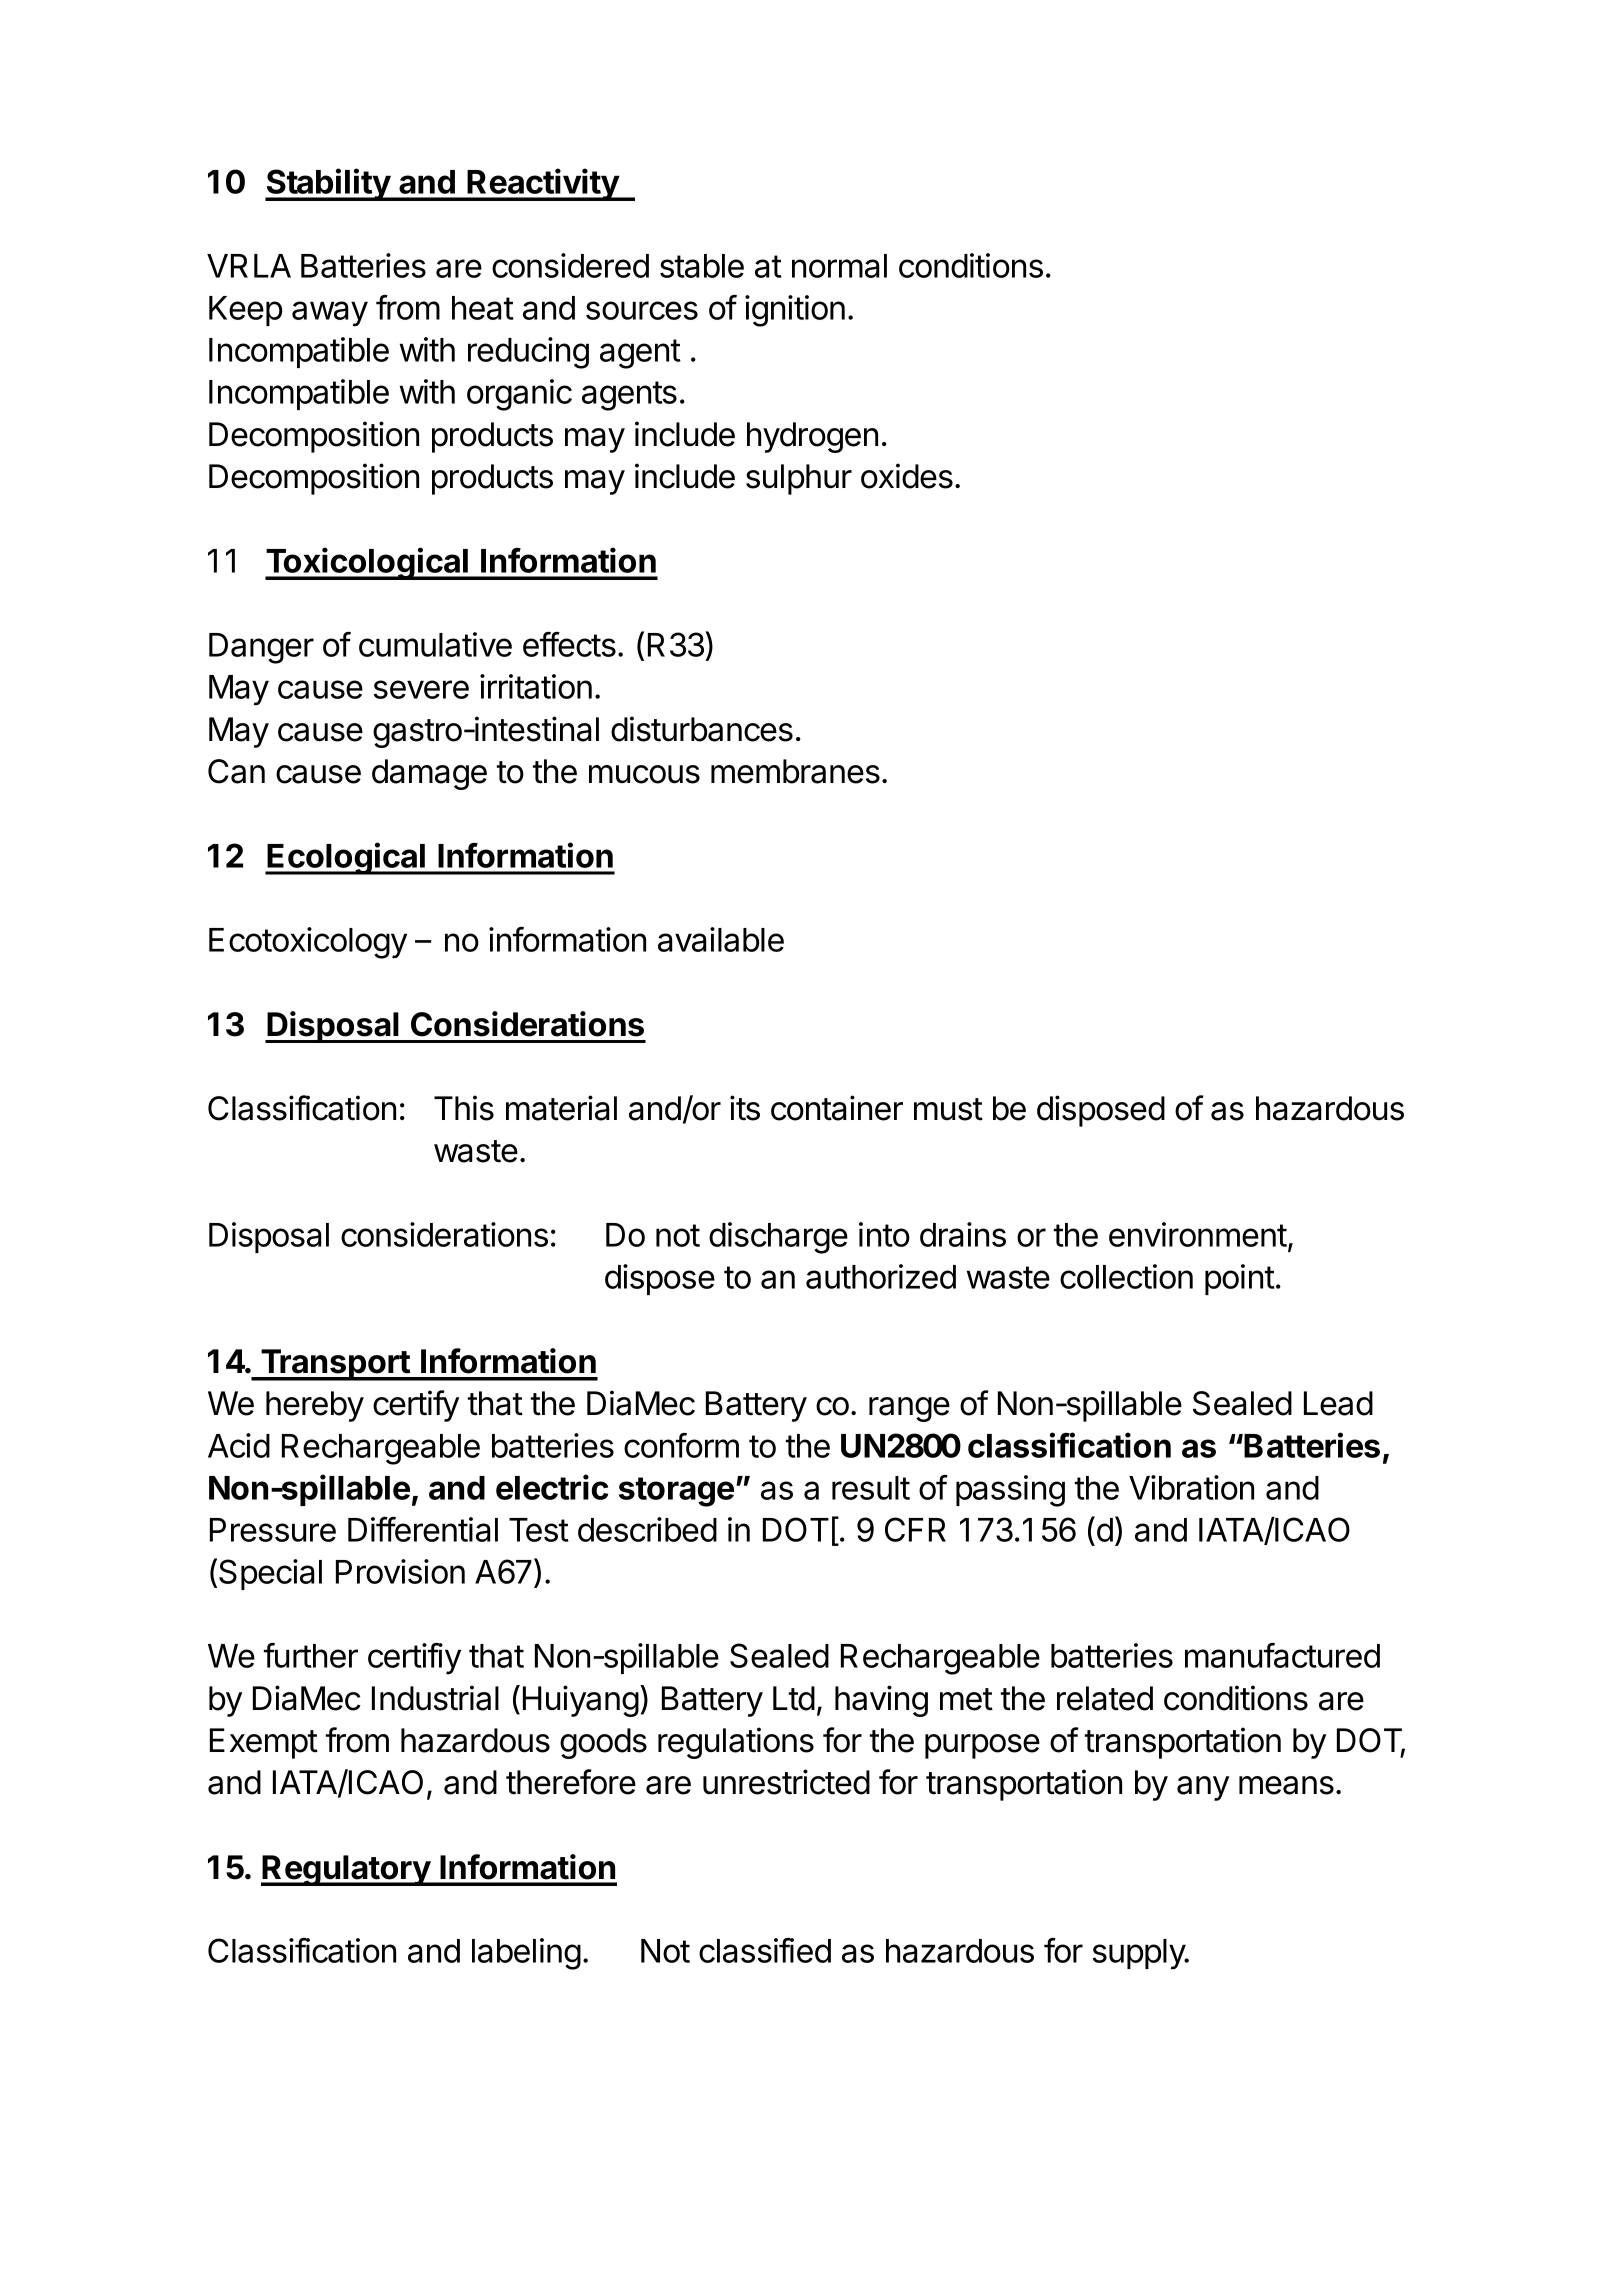 This screenshot has width=1607, height=2274. I want to click on authorized, so click(881, 1276).
